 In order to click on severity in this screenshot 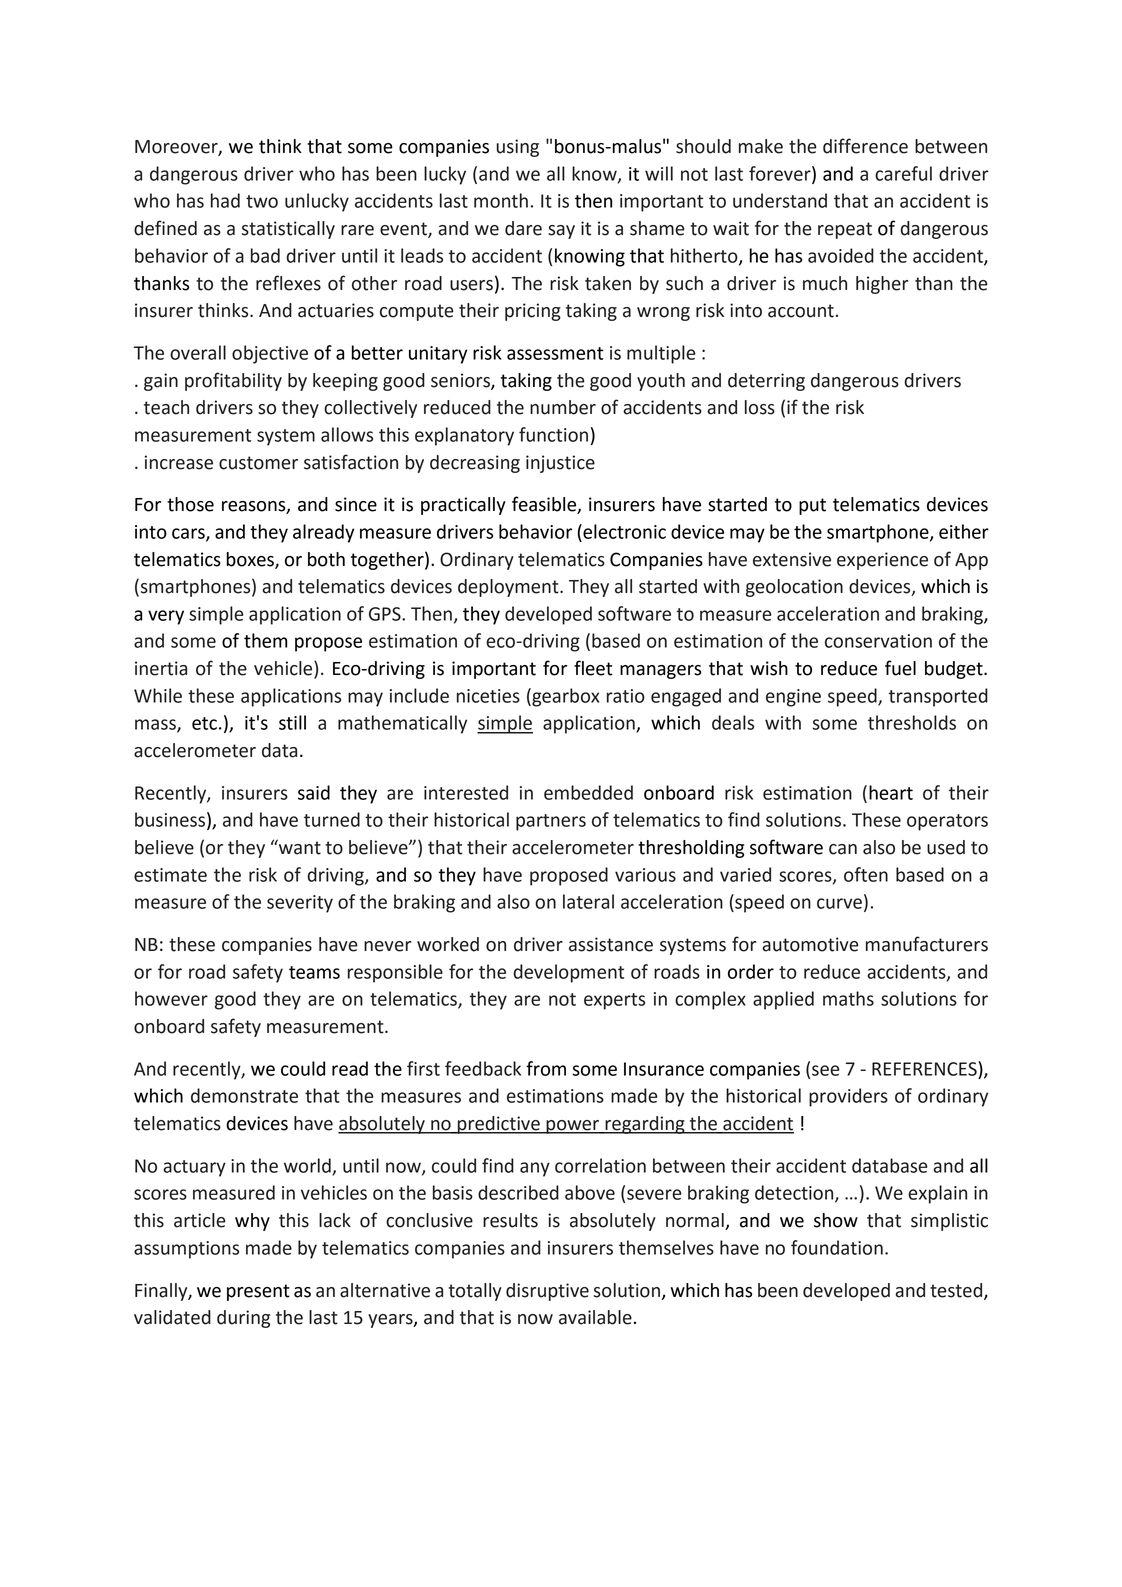, I will do `click(300, 904)`.
